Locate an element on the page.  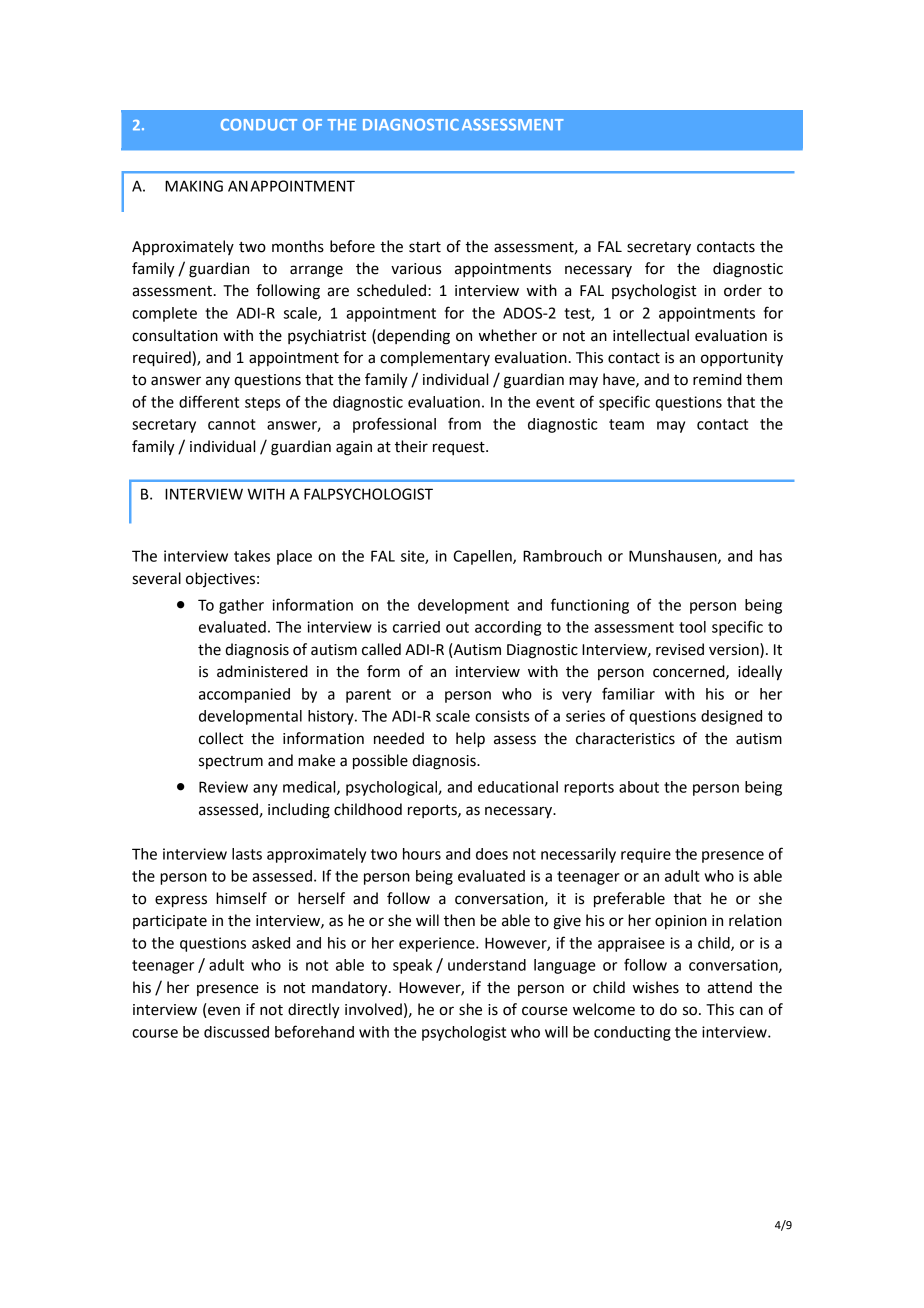
cannot is located at coordinates (232, 424).
